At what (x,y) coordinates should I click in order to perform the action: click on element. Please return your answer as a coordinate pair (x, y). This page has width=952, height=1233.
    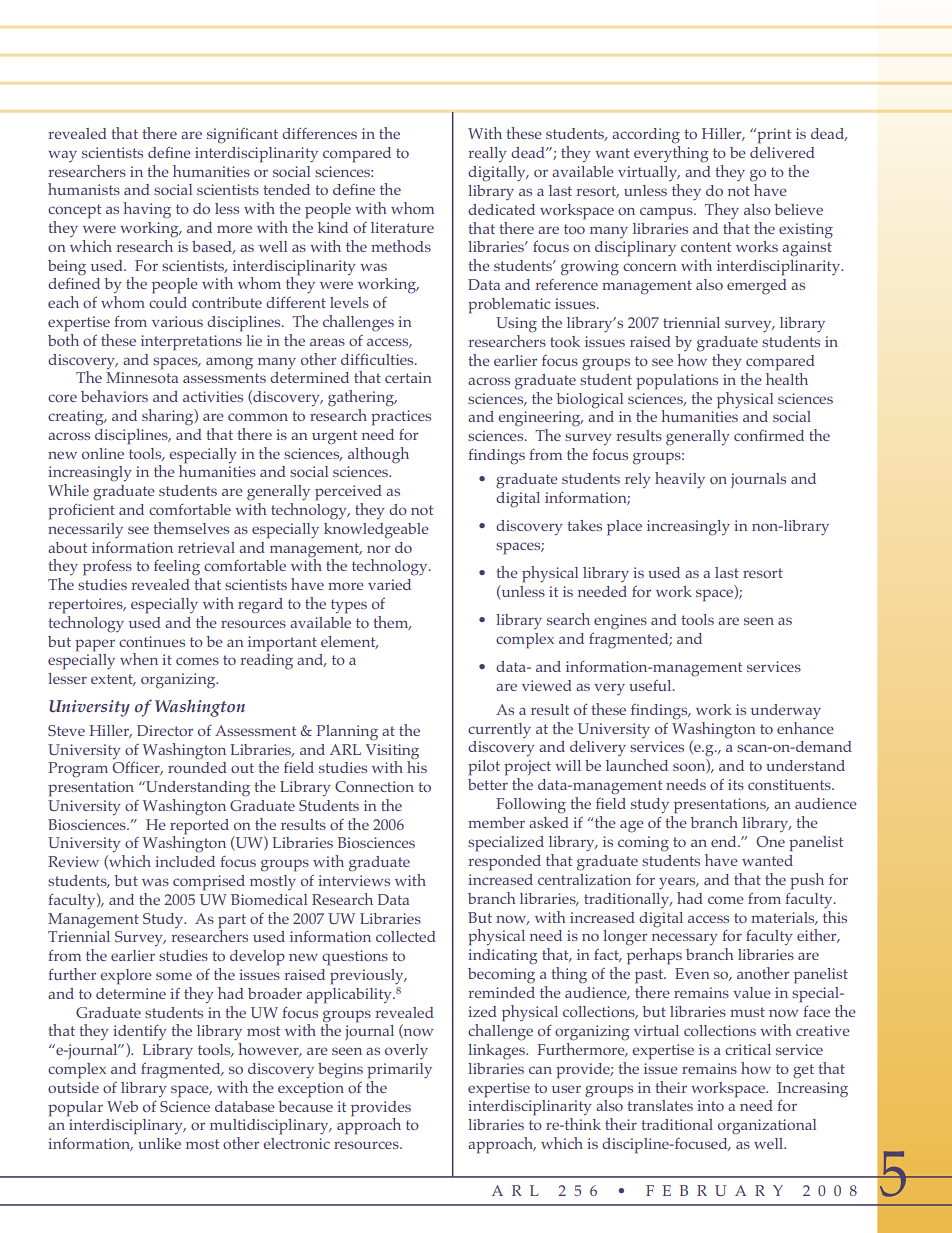
    Looking at the image, I should click on (349, 642).
